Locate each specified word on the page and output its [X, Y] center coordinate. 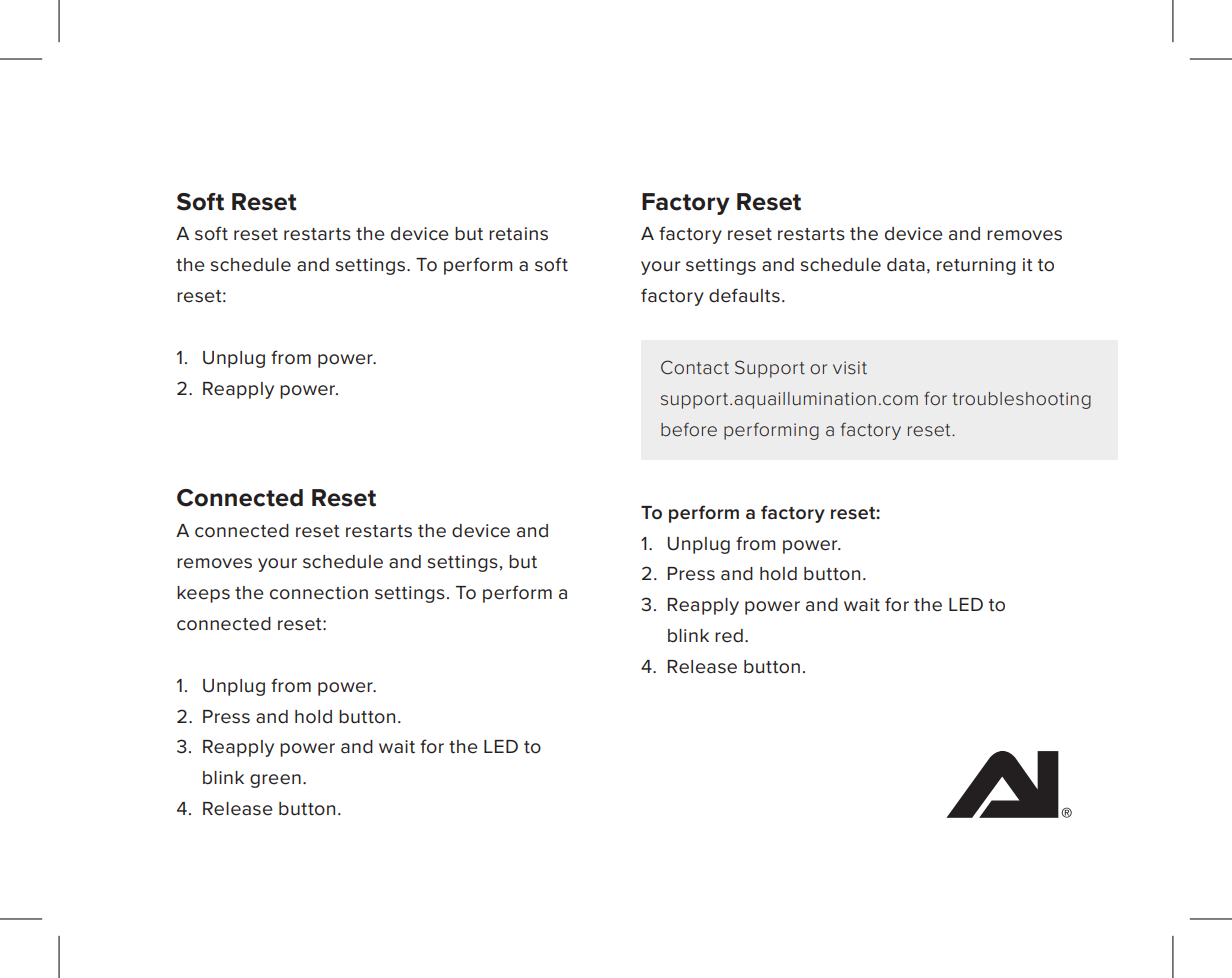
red [729, 636]
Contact [695, 367]
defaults [744, 295]
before [689, 429]
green [275, 781]
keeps [203, 594]
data [906, 265]
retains [518, 234]
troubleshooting [1021, 400]
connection [319, 593]
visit [850, 367]
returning [976, 266]
